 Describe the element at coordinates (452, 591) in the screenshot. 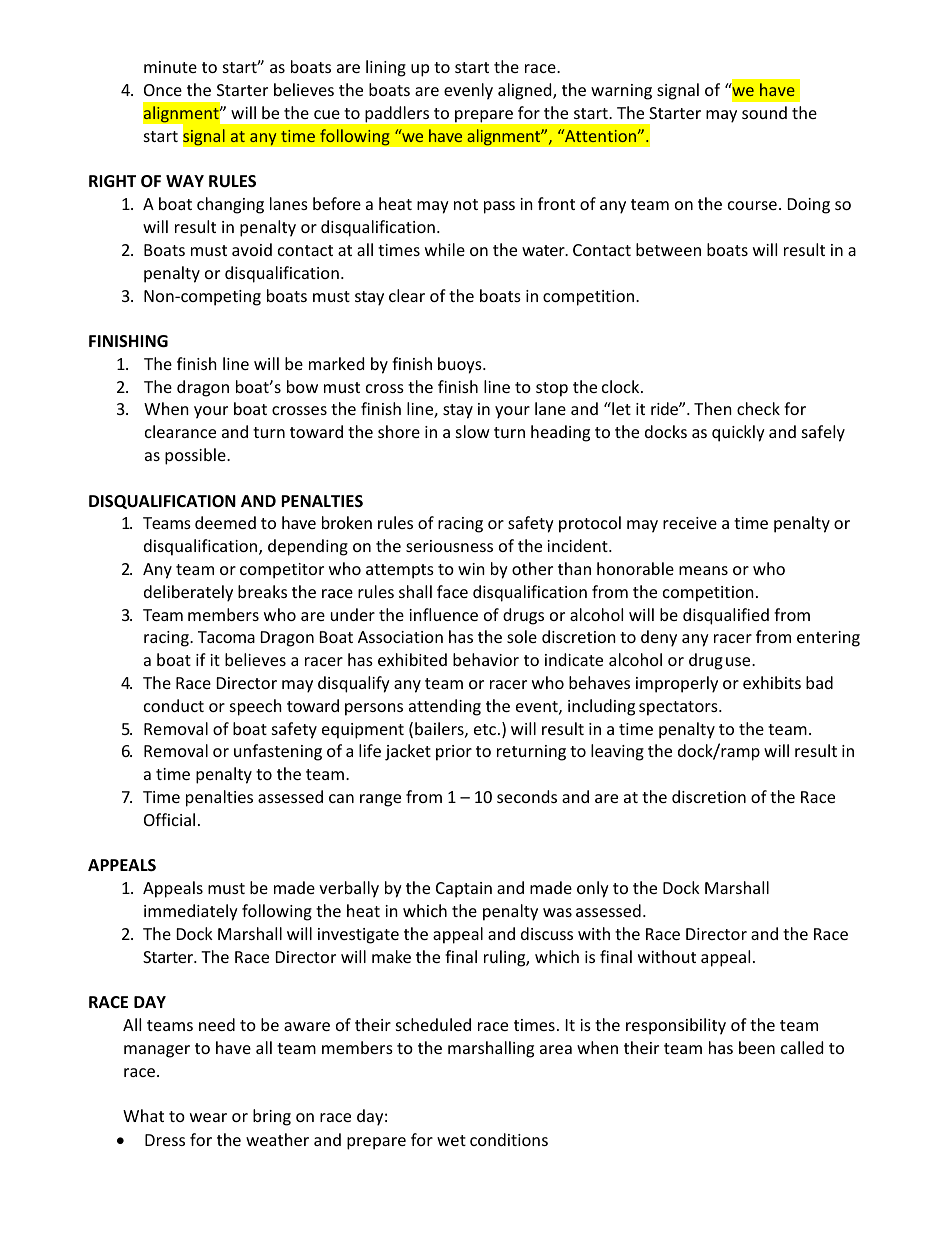

I see `face` at that location.
